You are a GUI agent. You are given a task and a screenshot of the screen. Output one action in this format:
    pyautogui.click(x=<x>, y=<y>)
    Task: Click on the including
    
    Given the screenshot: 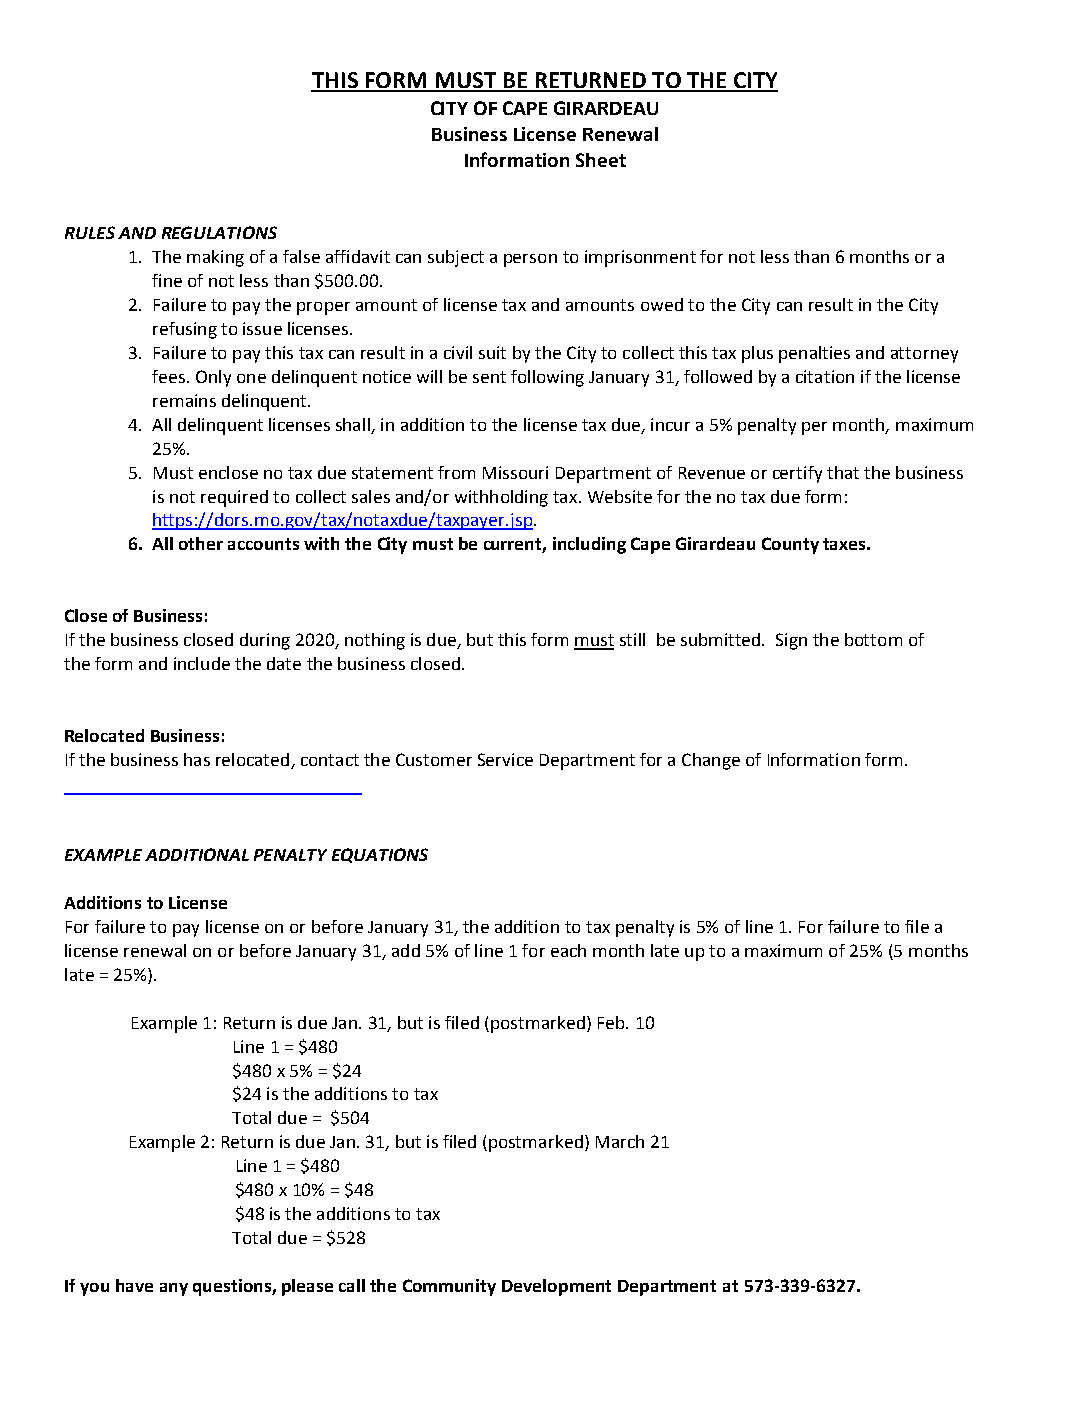 What is the action you would take?
    pyautogui.click(x=589, y=545)
